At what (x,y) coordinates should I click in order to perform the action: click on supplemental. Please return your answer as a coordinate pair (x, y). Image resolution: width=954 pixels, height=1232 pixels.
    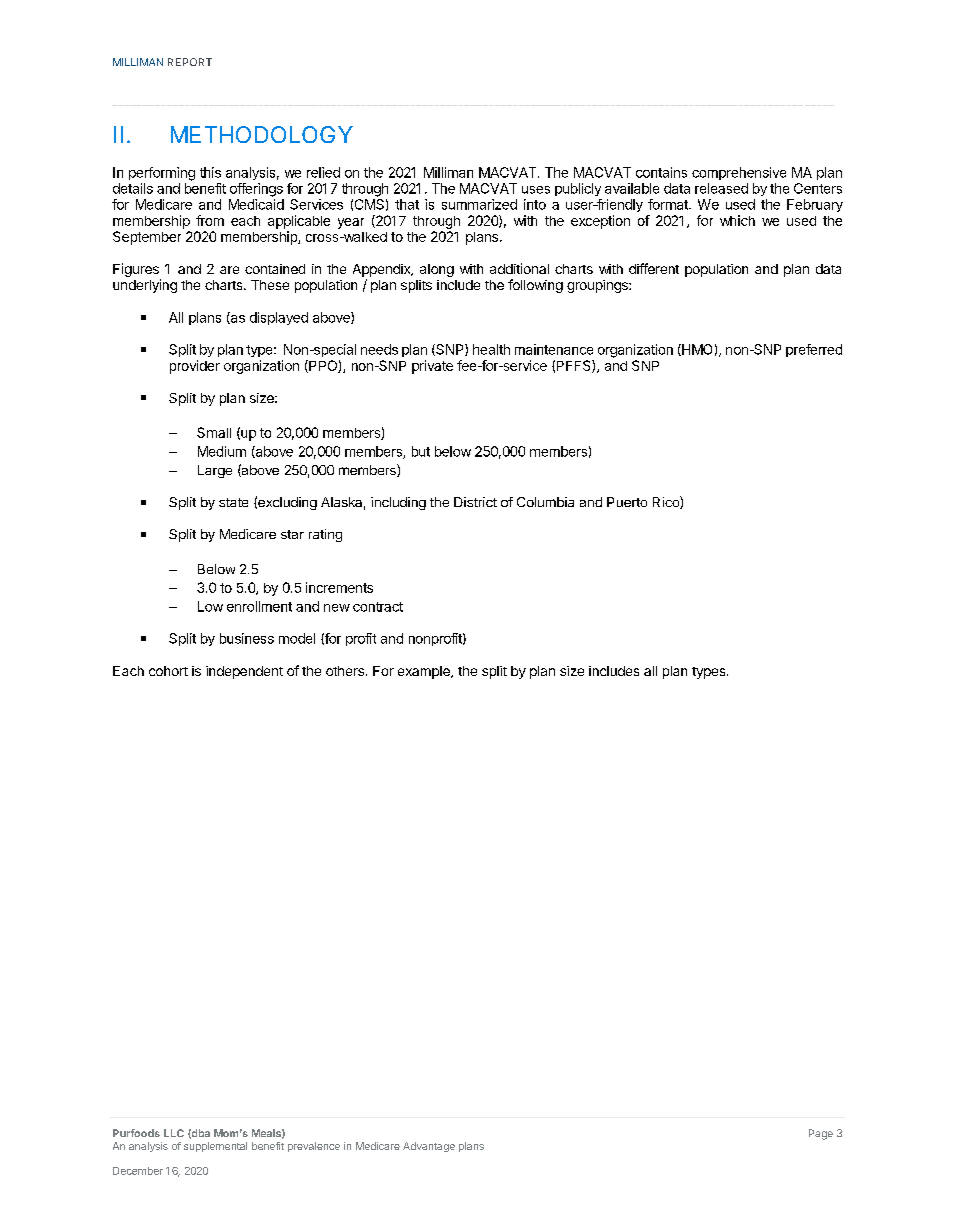
    Looking at the image, I should click on (215, 1147).
